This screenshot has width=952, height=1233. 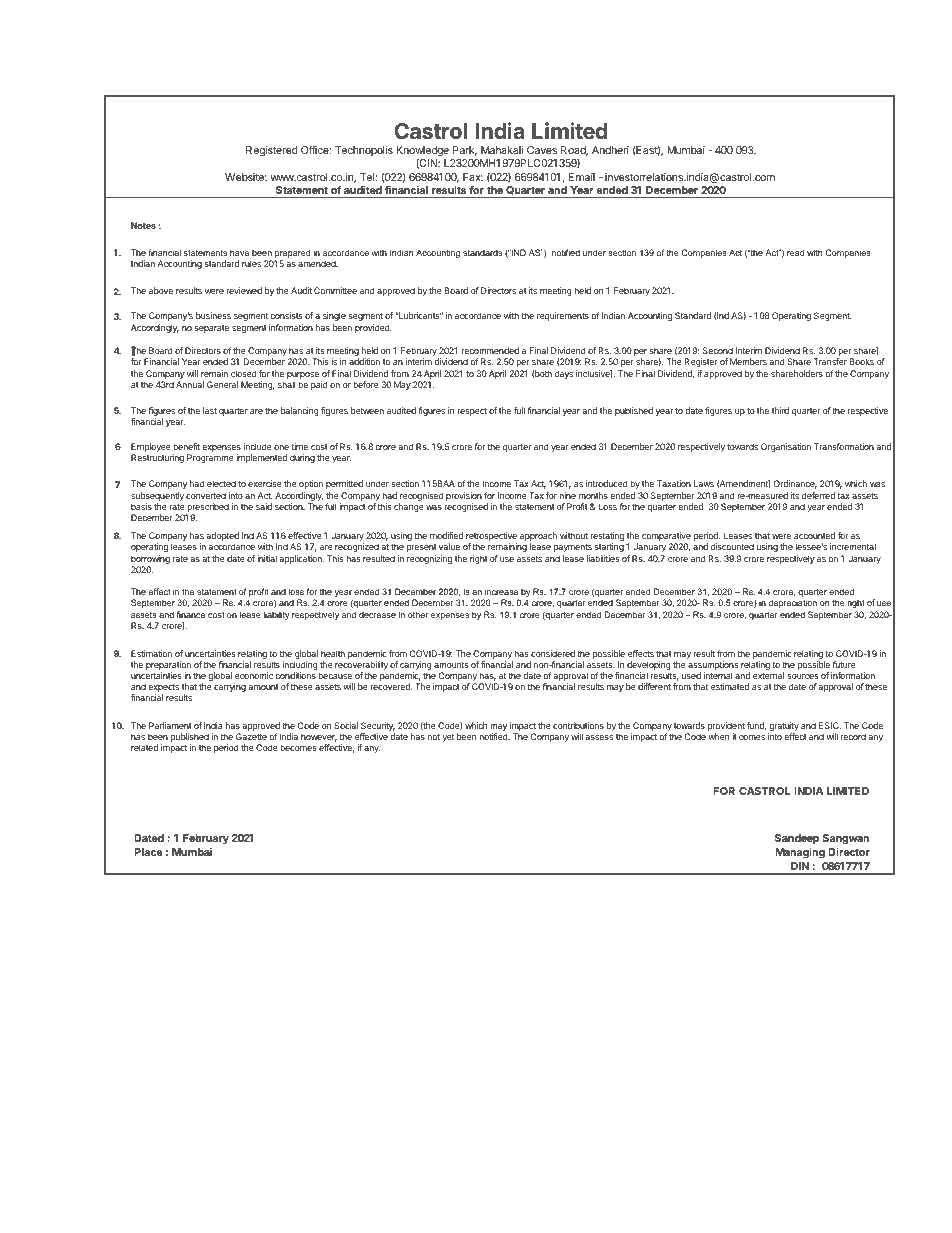 I want to click on Place, so click(x=148, y=852).
